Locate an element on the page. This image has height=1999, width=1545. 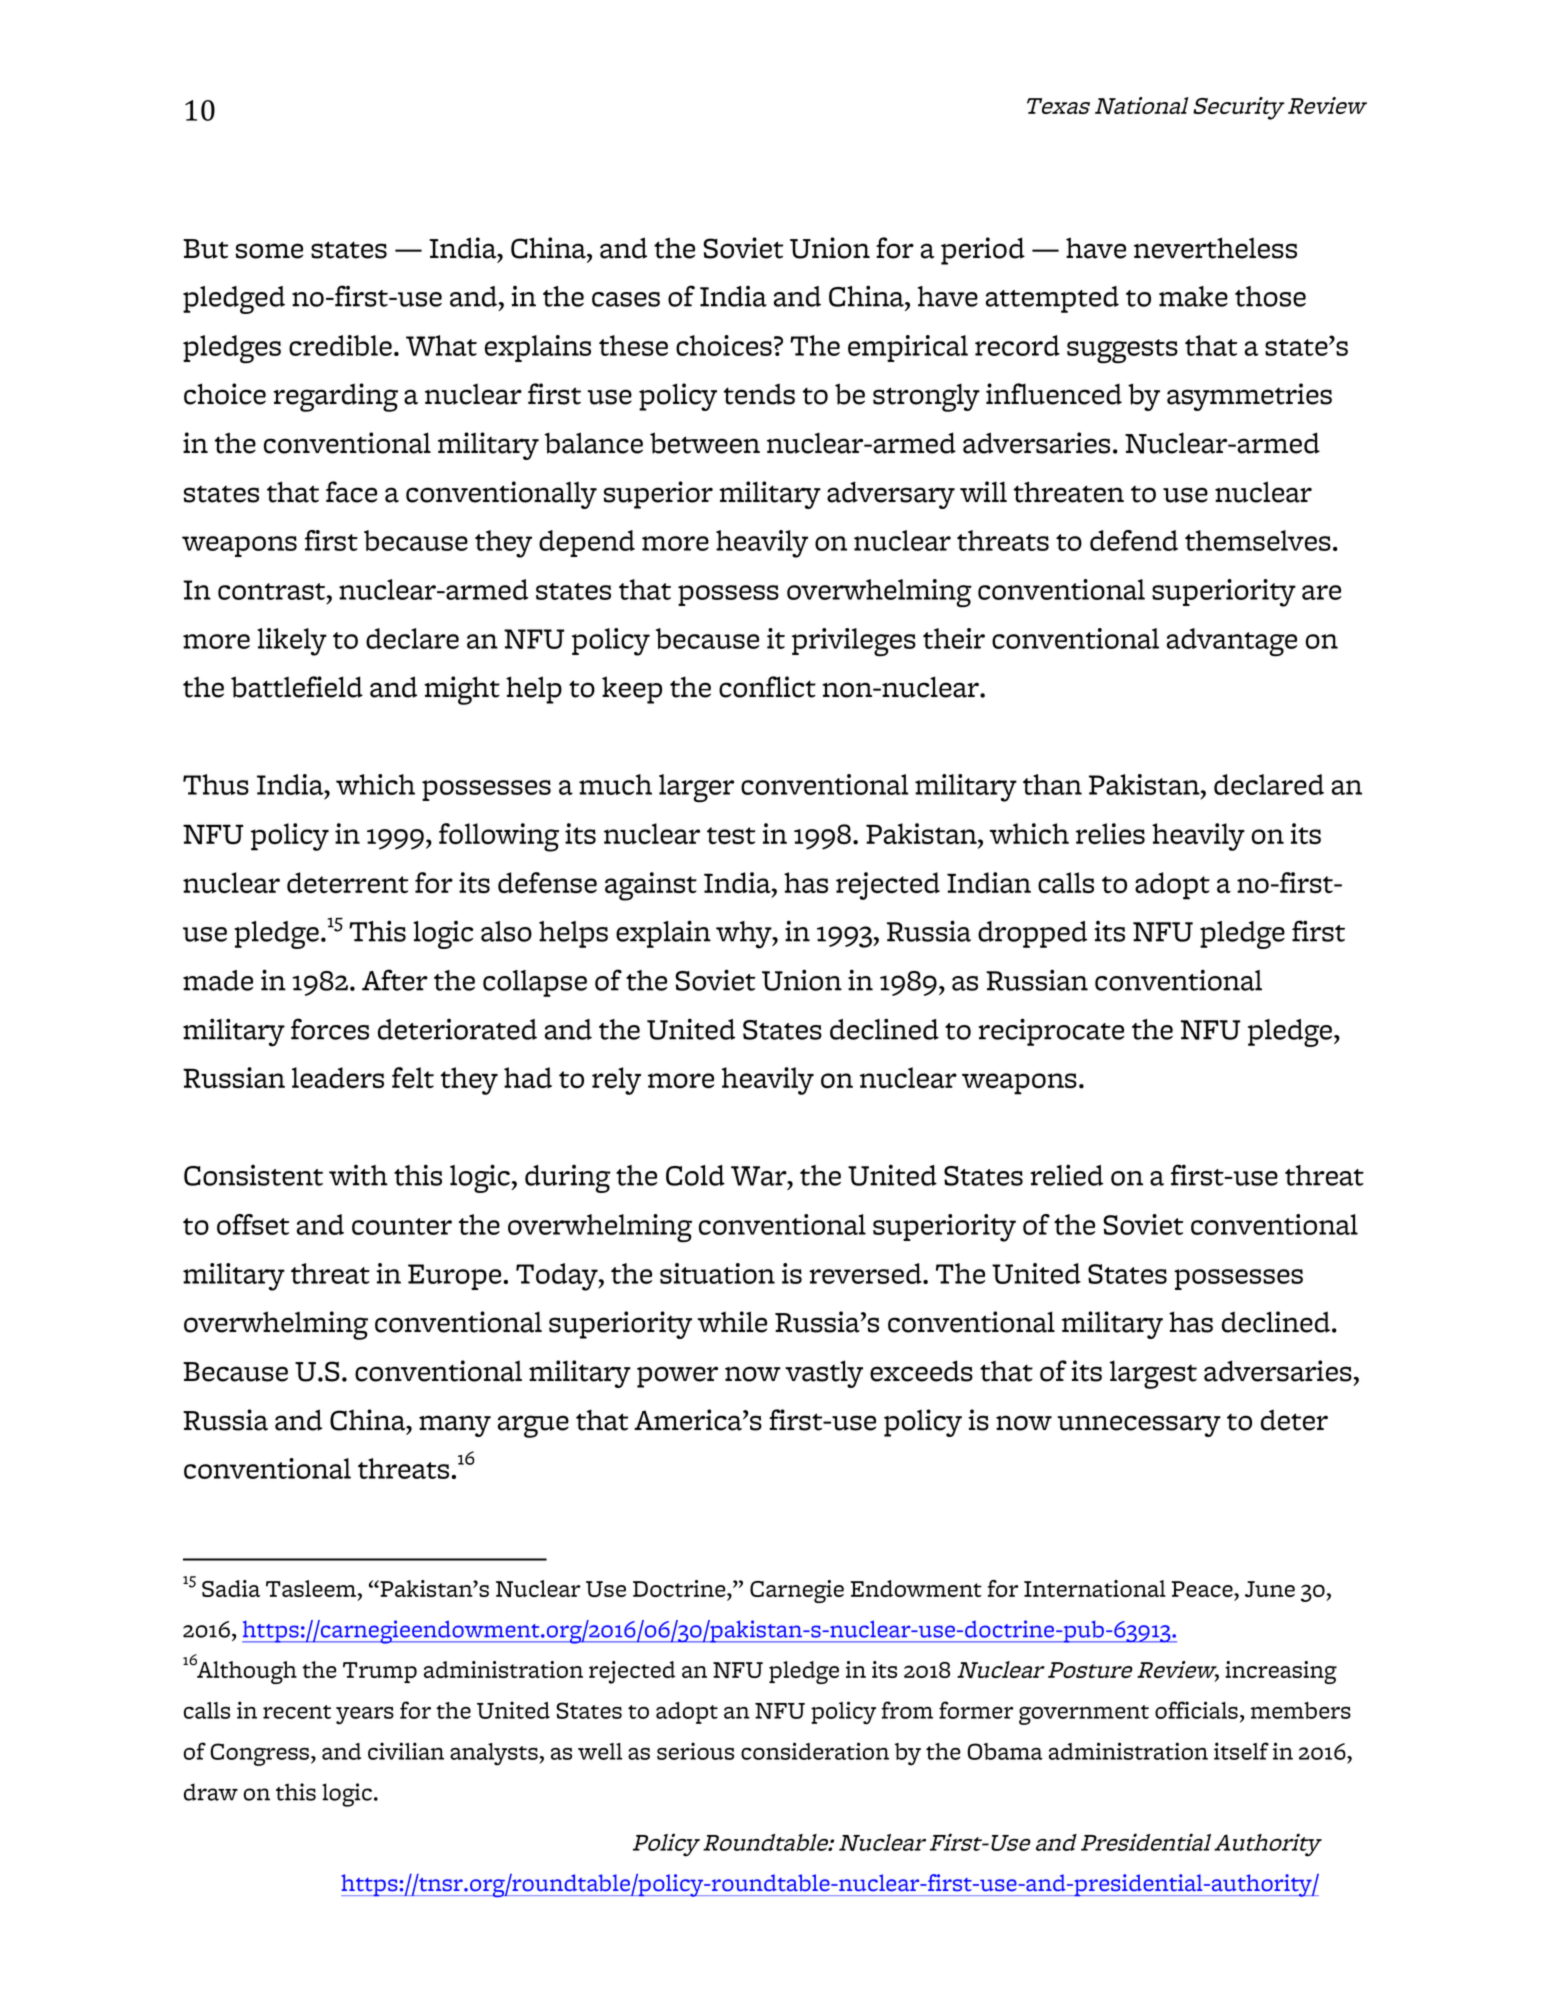
largest is located at coordinates (1153, 1374).
